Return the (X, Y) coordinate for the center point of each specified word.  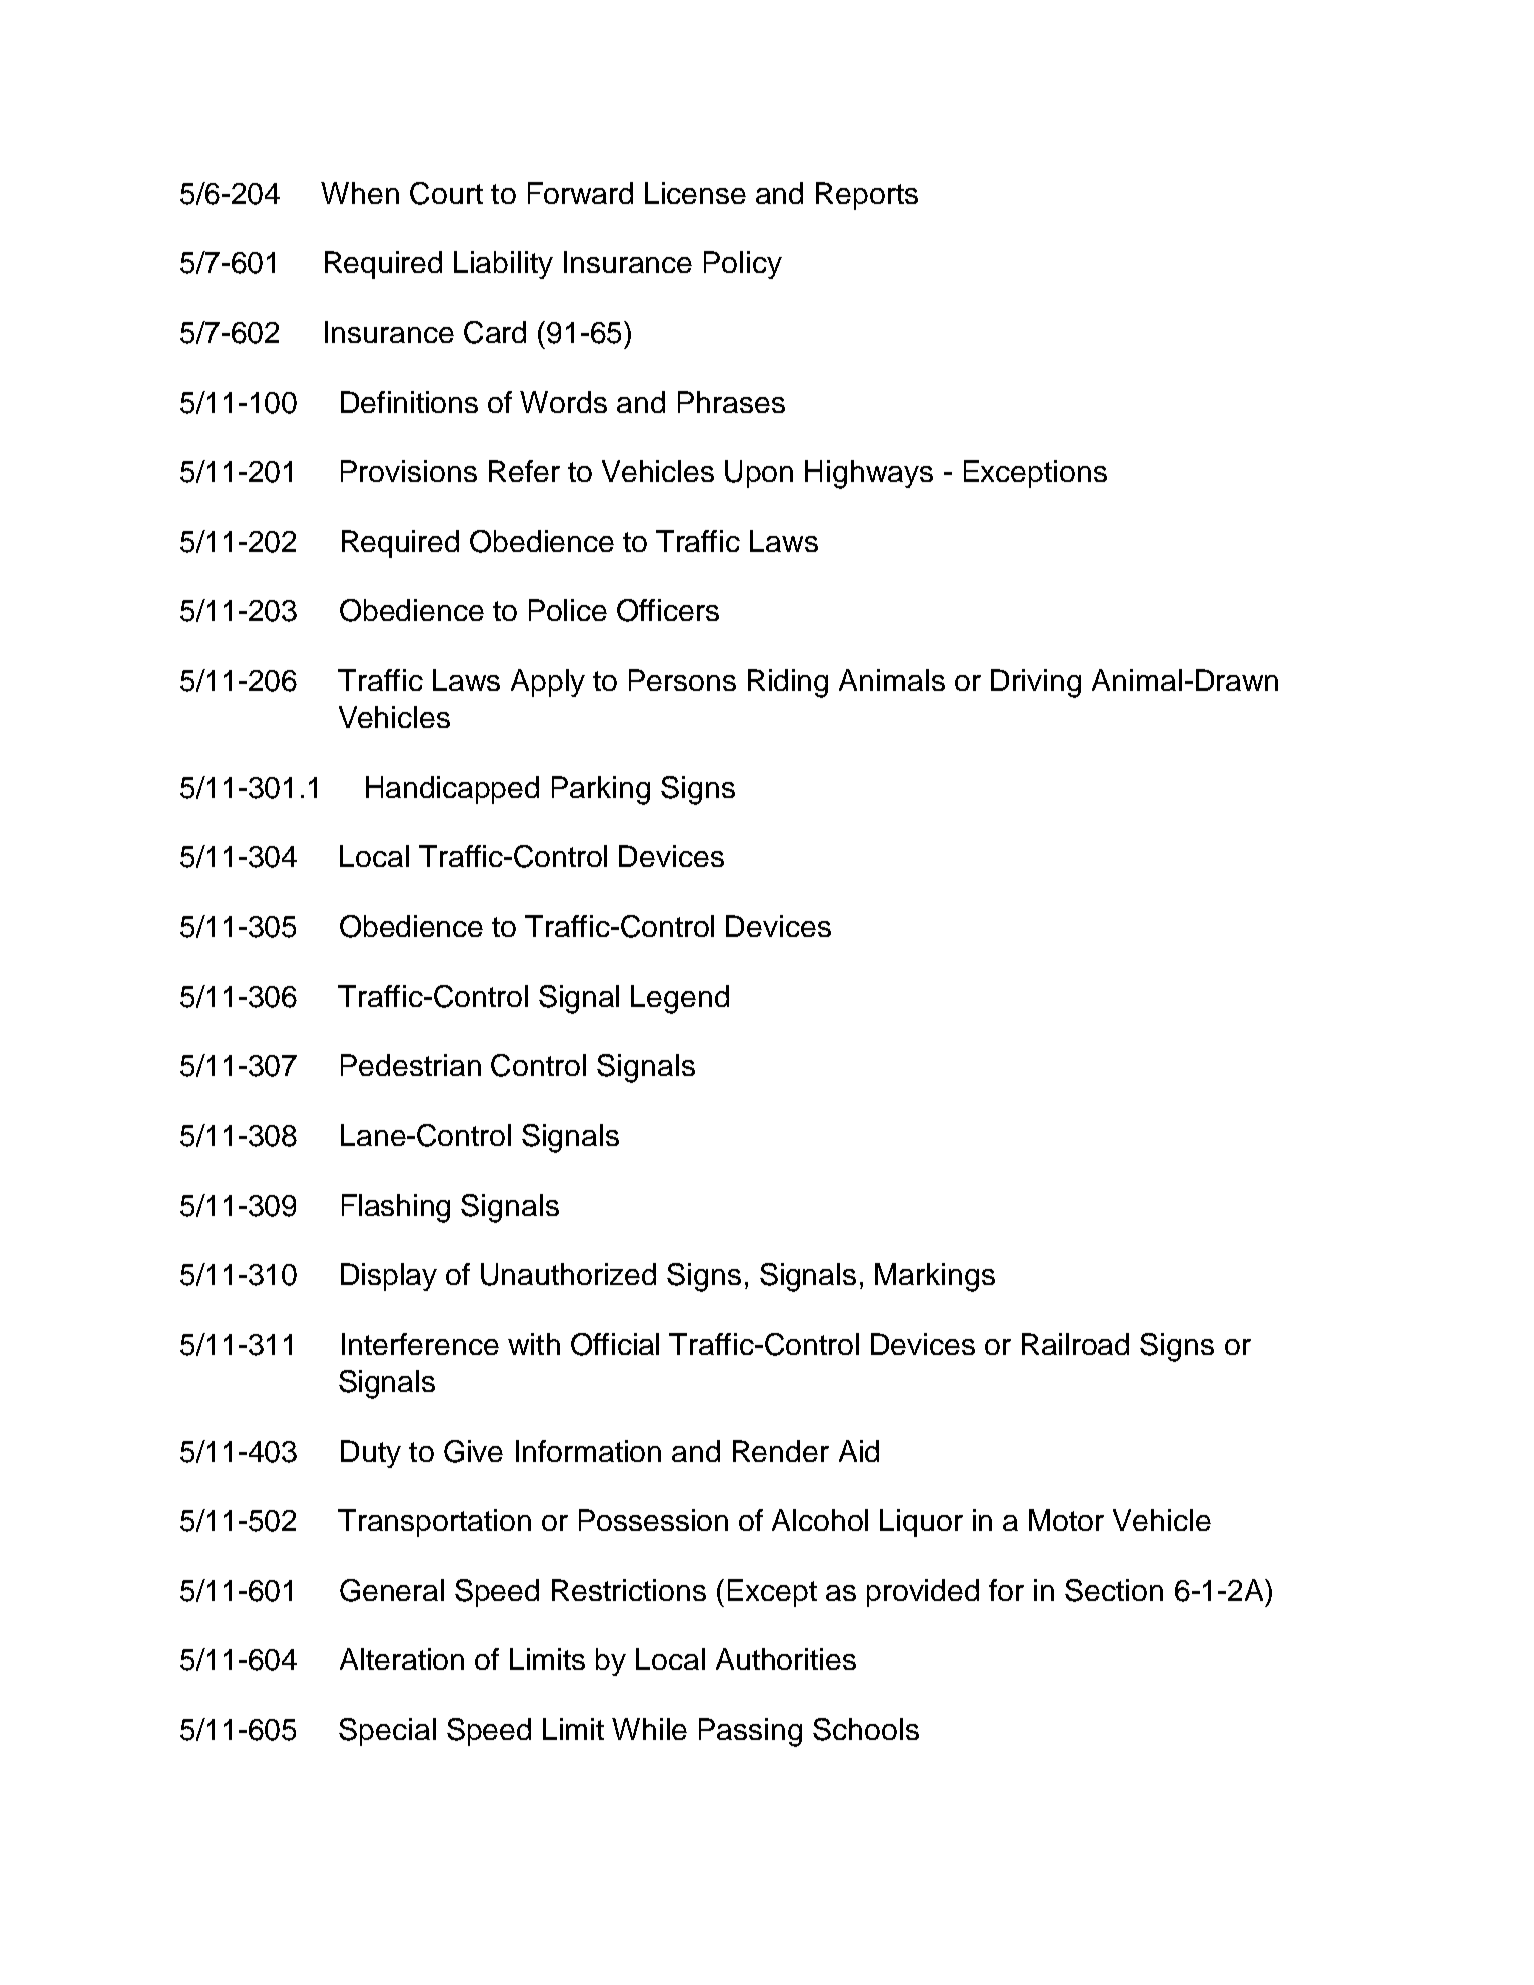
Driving (1036, 683)
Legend (680, 999)
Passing (750, 1732)
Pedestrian (411, 1065)
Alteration (402, 1659)
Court (446, 193)
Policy (743, 265)
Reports (867, 196)
